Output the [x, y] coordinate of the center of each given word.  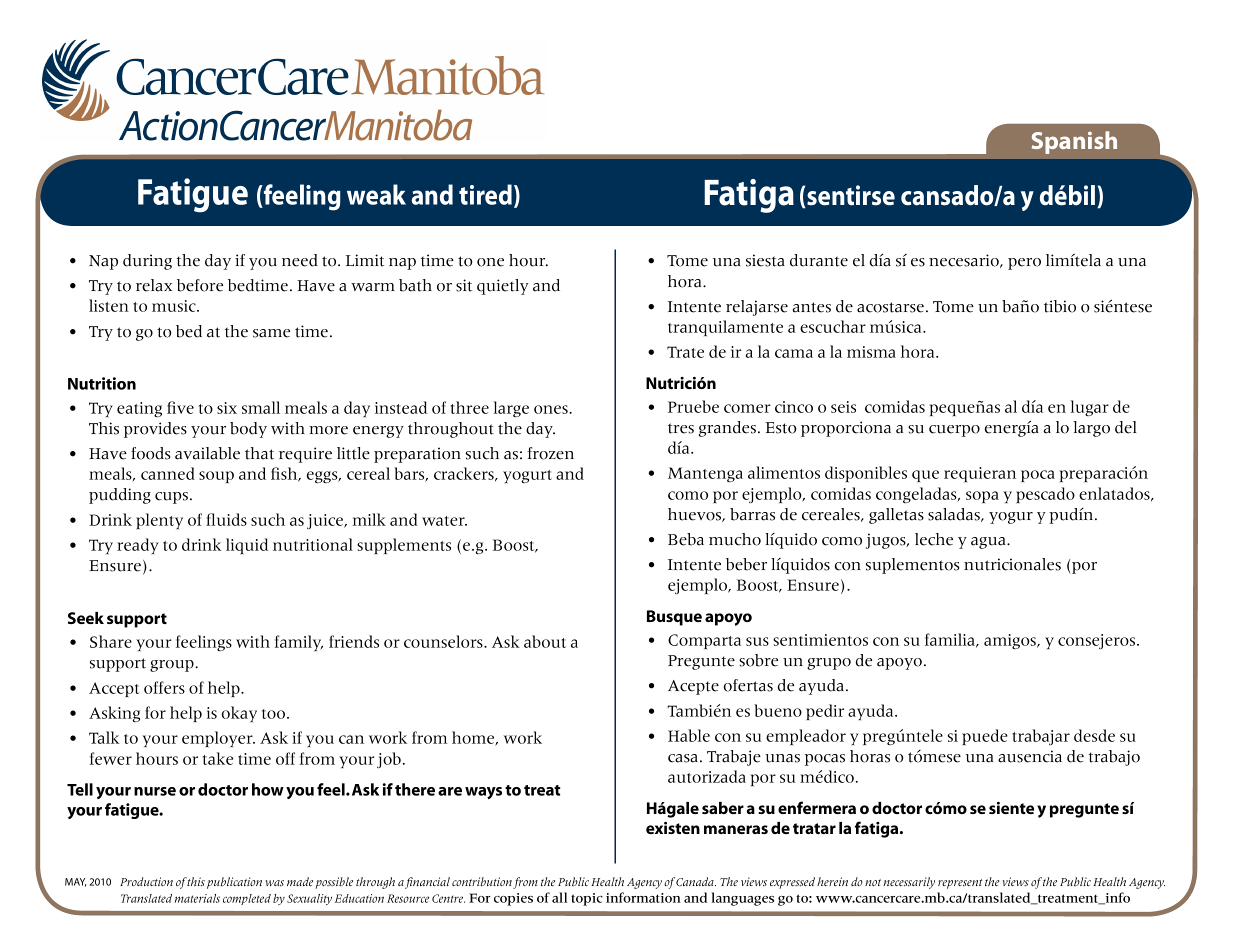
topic [587, 899]
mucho [735, 539]
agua [989, 543]
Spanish [1074, 142]
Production [146, 881]
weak [376, 194]
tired [485, 194]
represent [960, 884]
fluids [226, 519]
